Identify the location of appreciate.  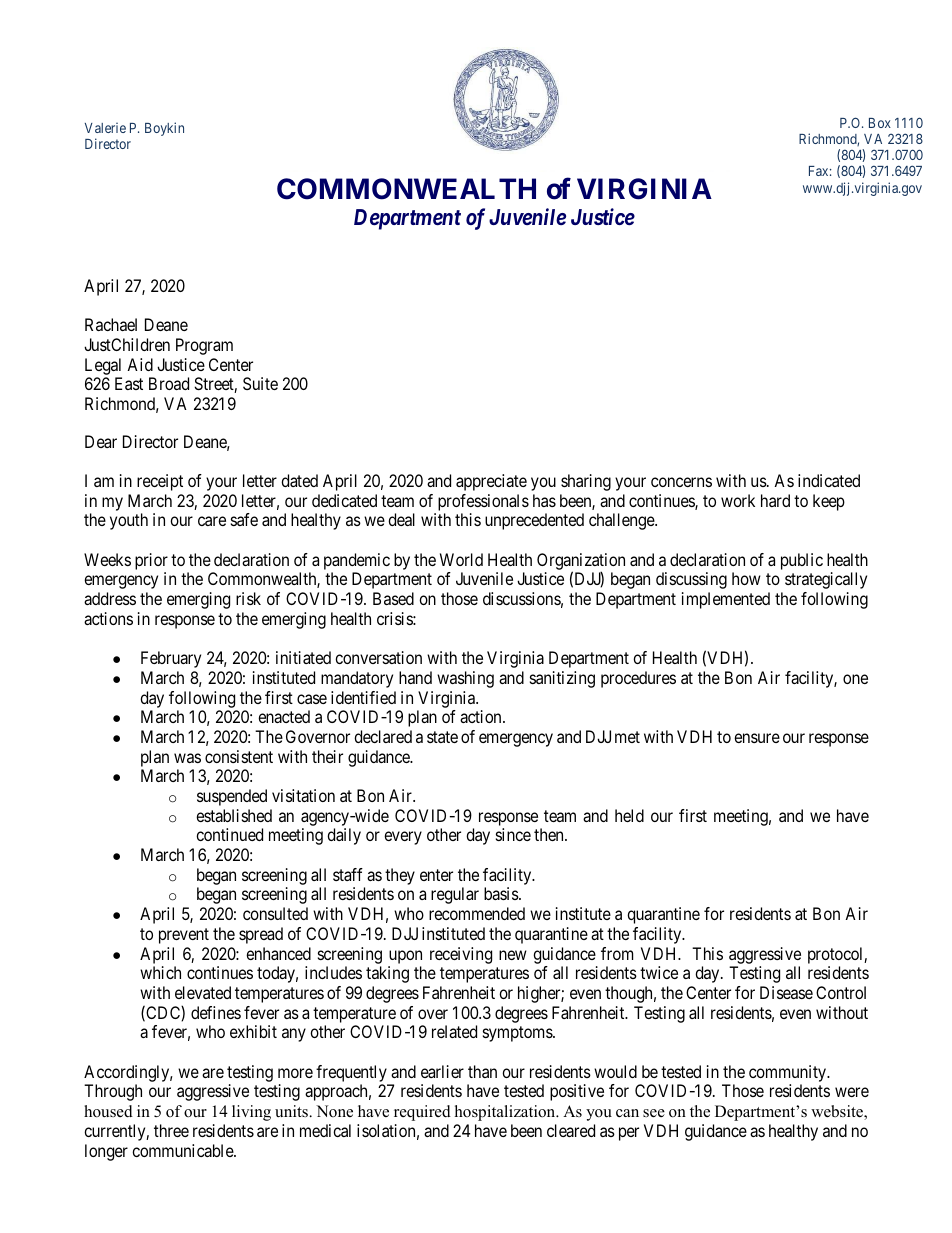
(491, 482).
